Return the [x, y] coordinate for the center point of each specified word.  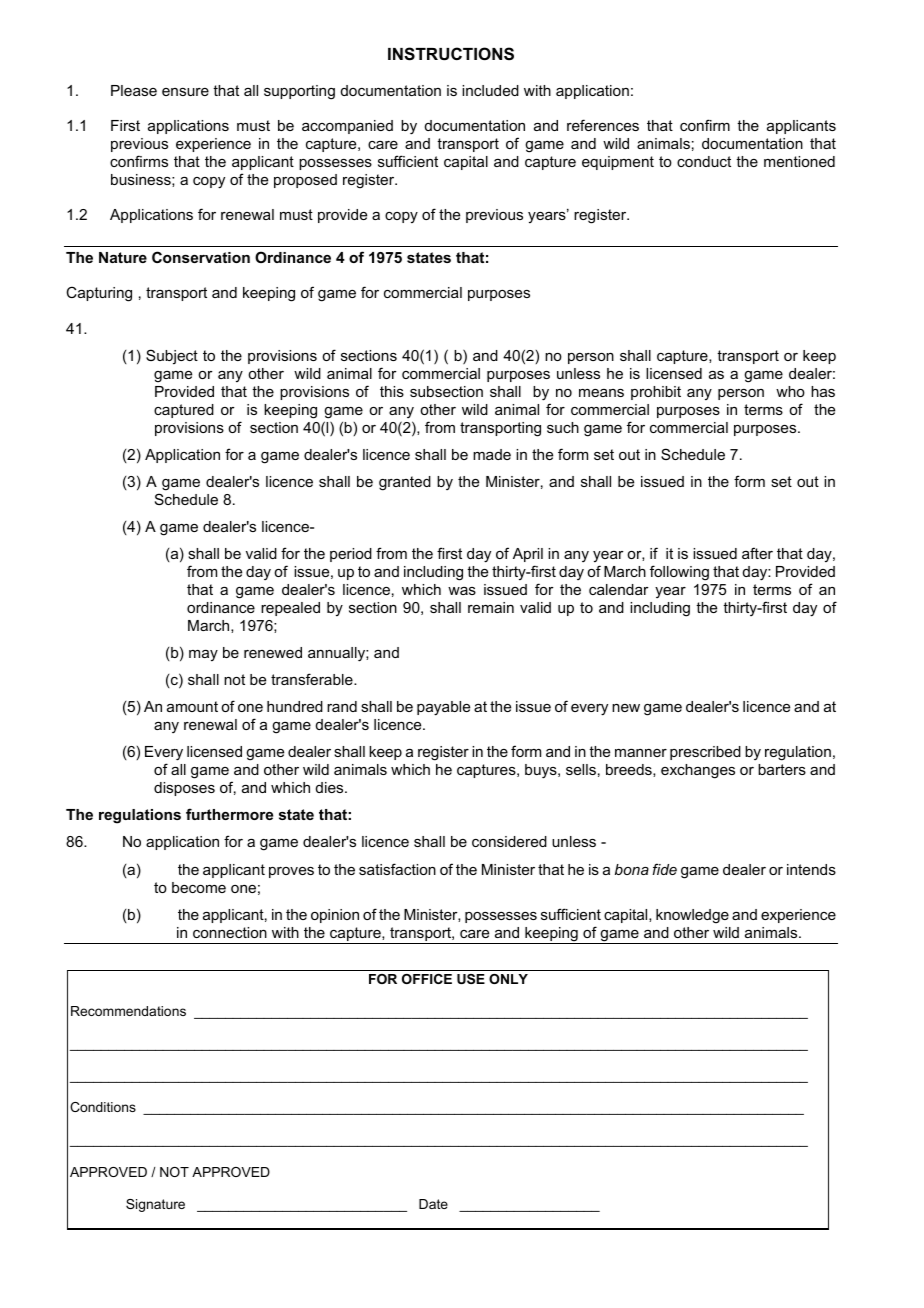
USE [471, 979]
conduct [704, 161]
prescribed [705, 753]
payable [443, 708]
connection [230, 932]
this [392, 391]
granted [405, 483]
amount [192, 706]
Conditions [103, 1107]
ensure [185, 92]
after [757, 553]
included [490, 90]
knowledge [692, 916]
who [790, 391]
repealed [290, 609]
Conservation [201, 257]
